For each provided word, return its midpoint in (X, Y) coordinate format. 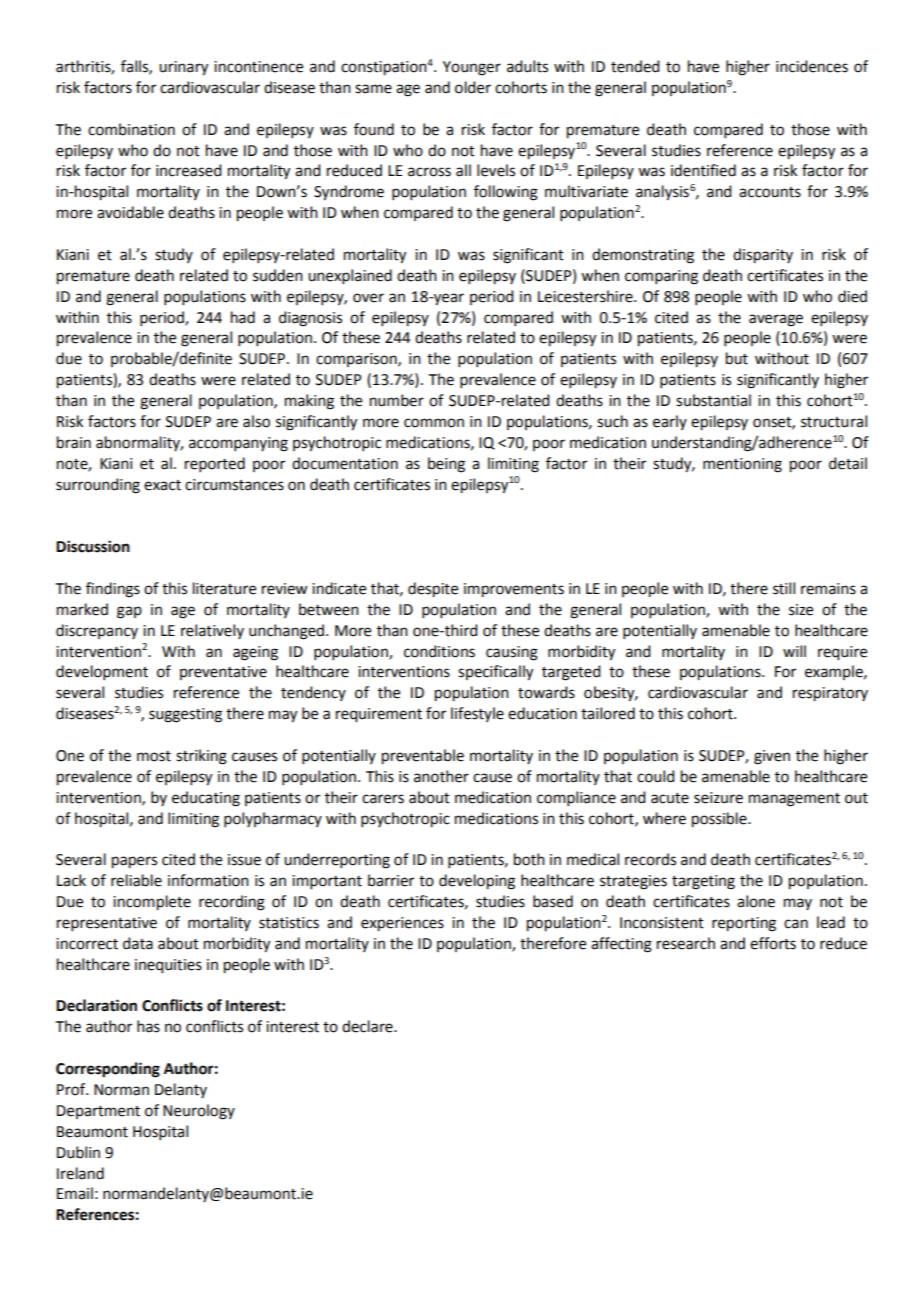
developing (477, 882)
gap (129, 612)
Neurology (199, 1112)
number (397, 400)
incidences (812, 66)
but (737, 358)
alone (756, 901)
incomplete (152, 903)
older (473, 87)
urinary (183, 68)
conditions (439, 651)
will (794, 651)
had (243, 317)
